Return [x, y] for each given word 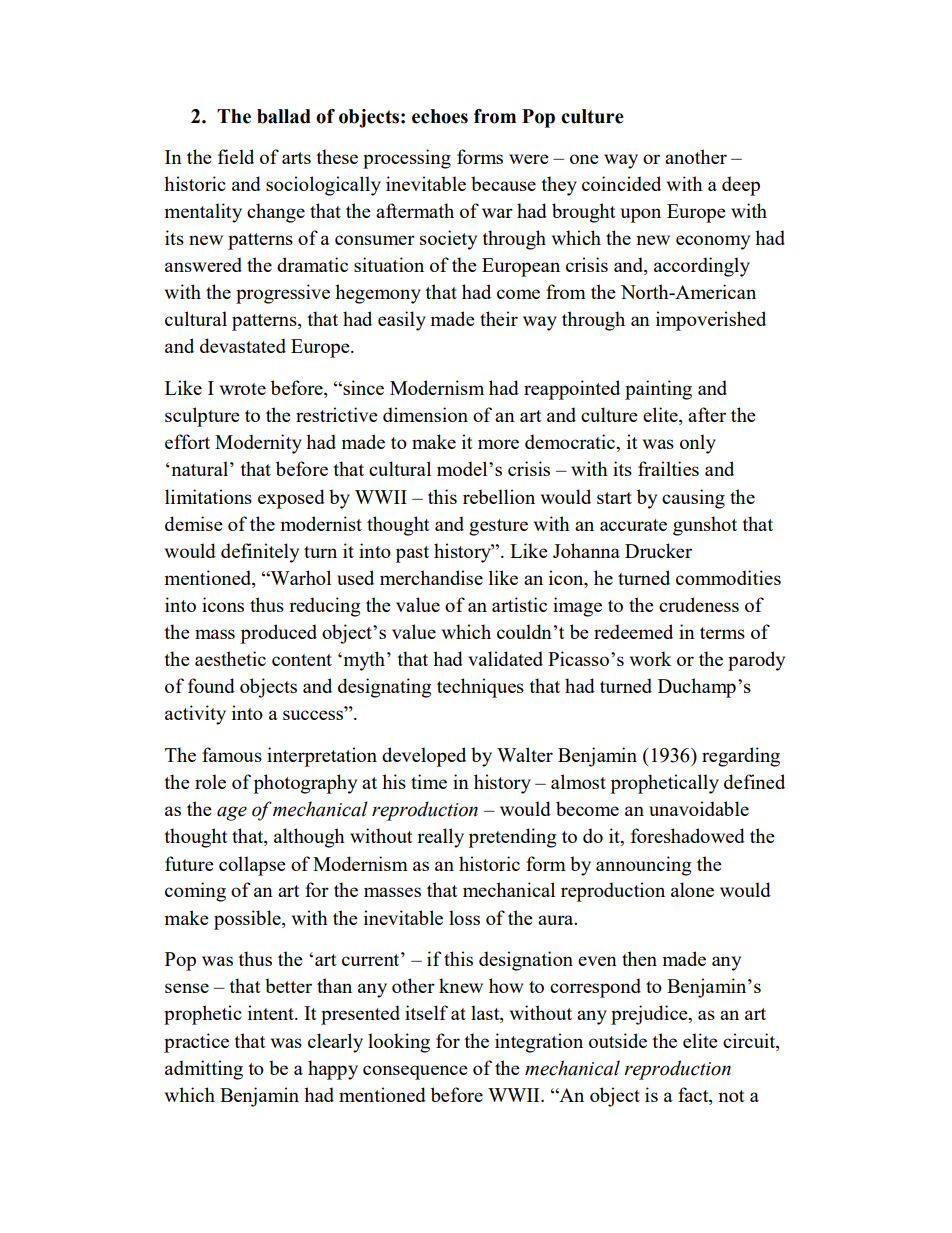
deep [741, 186]
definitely [260, 553]
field [236, 156]
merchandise [431, 577]
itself [426, 1012]
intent [272, 1012]
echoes [440, 116]
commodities [728, 577]
